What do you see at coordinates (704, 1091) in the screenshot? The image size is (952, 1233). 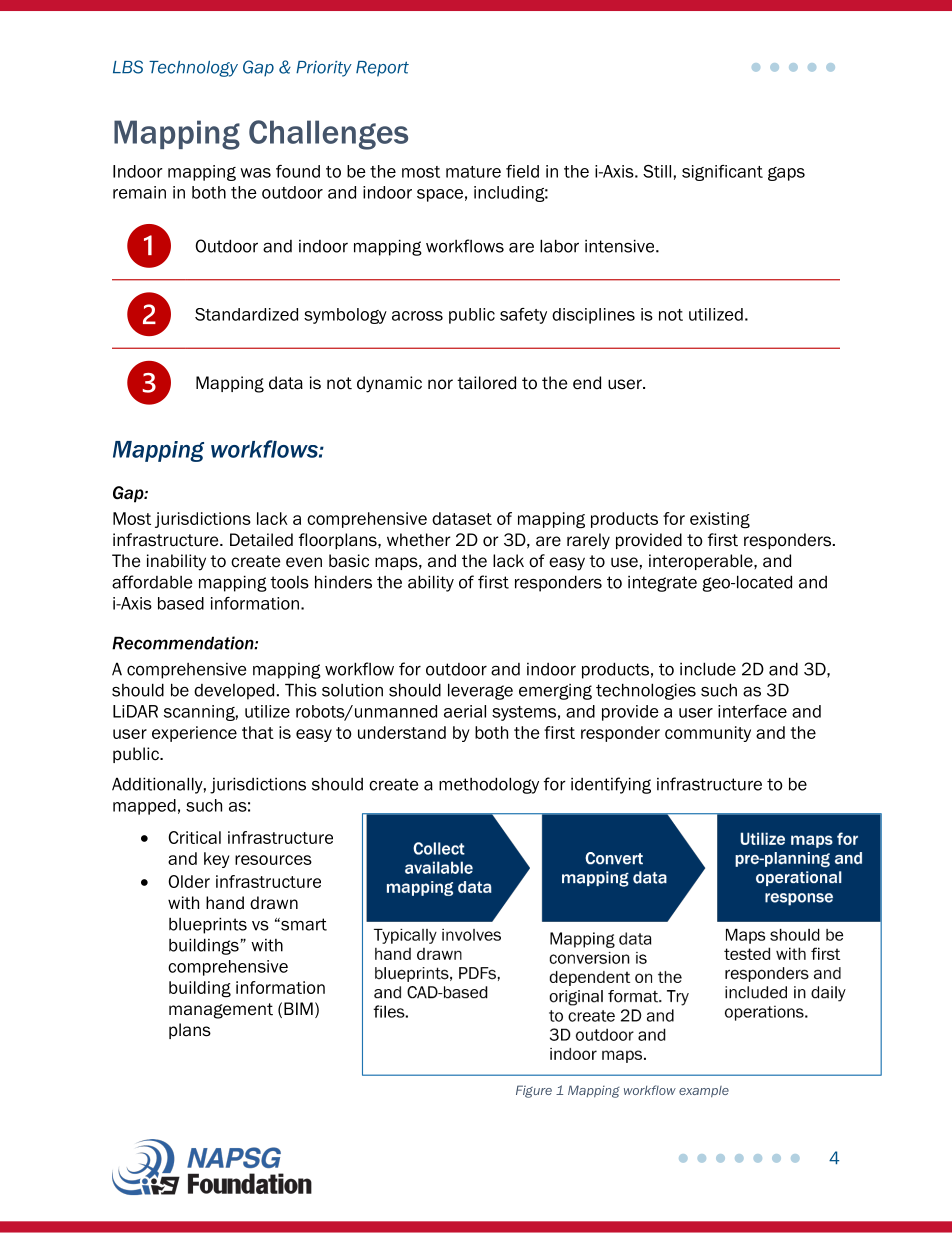 I see `example` at bounding box center [704, 1091].
